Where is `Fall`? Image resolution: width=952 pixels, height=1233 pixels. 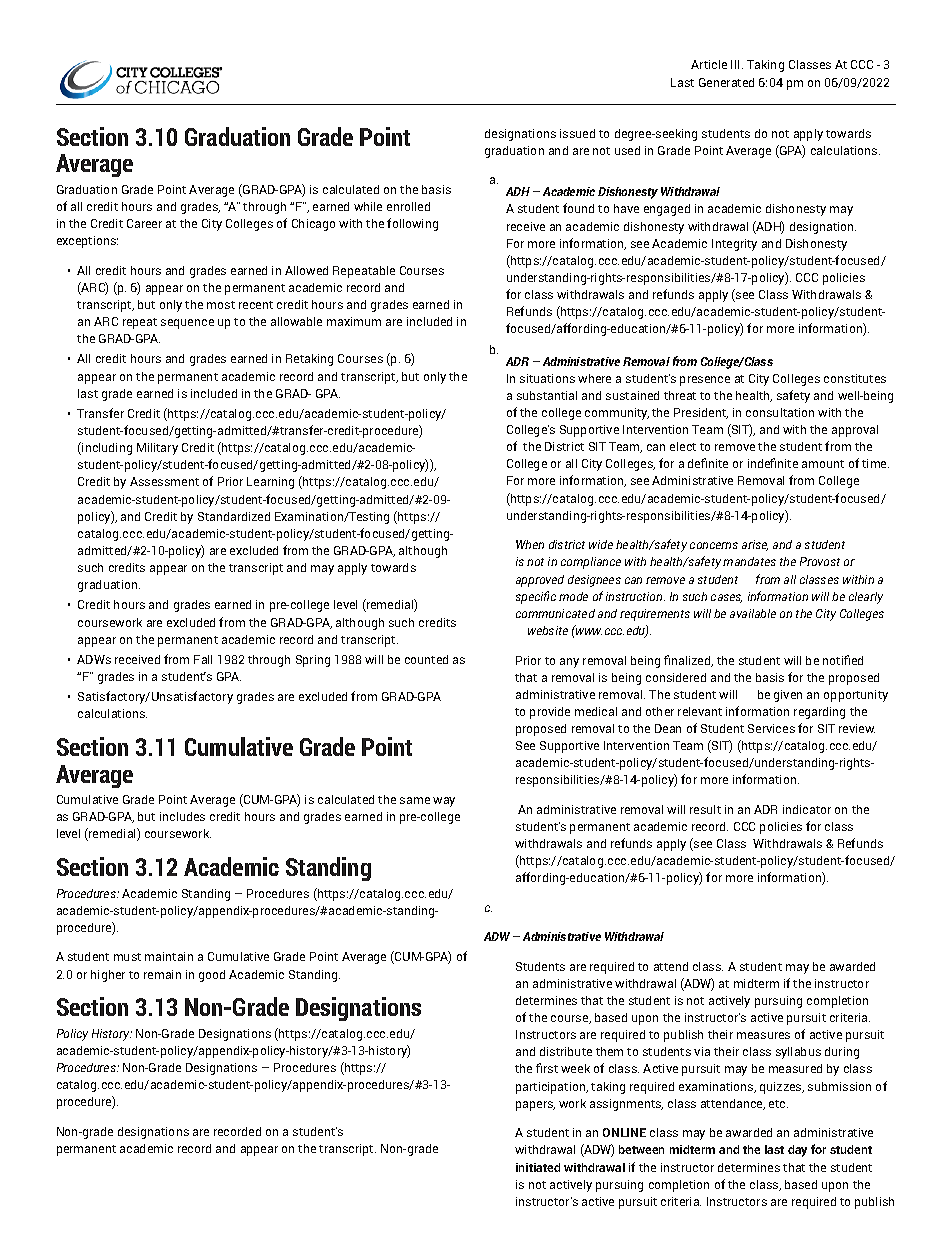 Fall is located at coordinates (203, 659).
